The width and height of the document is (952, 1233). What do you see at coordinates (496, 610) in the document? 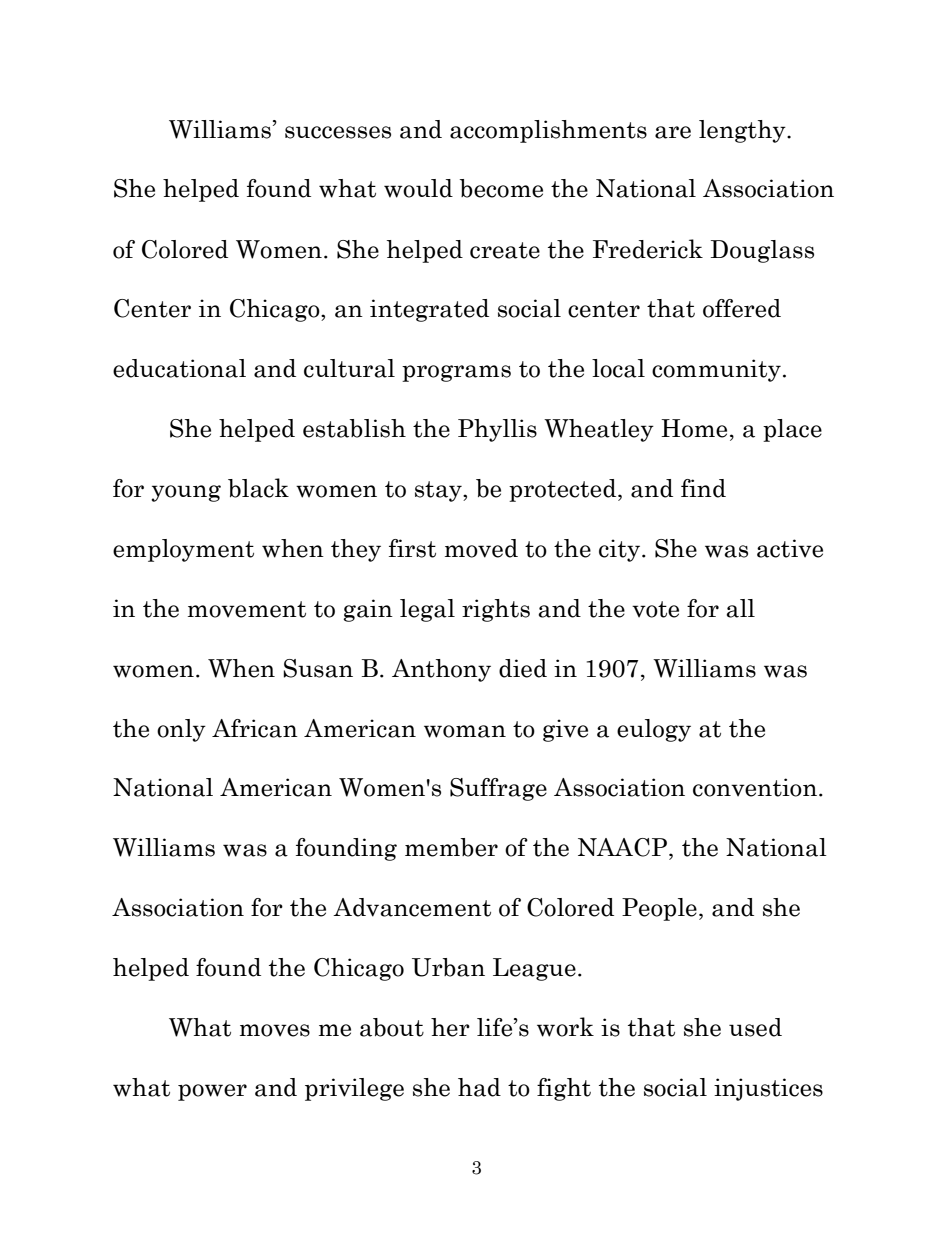
I see `rights` at bounding box center [496, 610].
